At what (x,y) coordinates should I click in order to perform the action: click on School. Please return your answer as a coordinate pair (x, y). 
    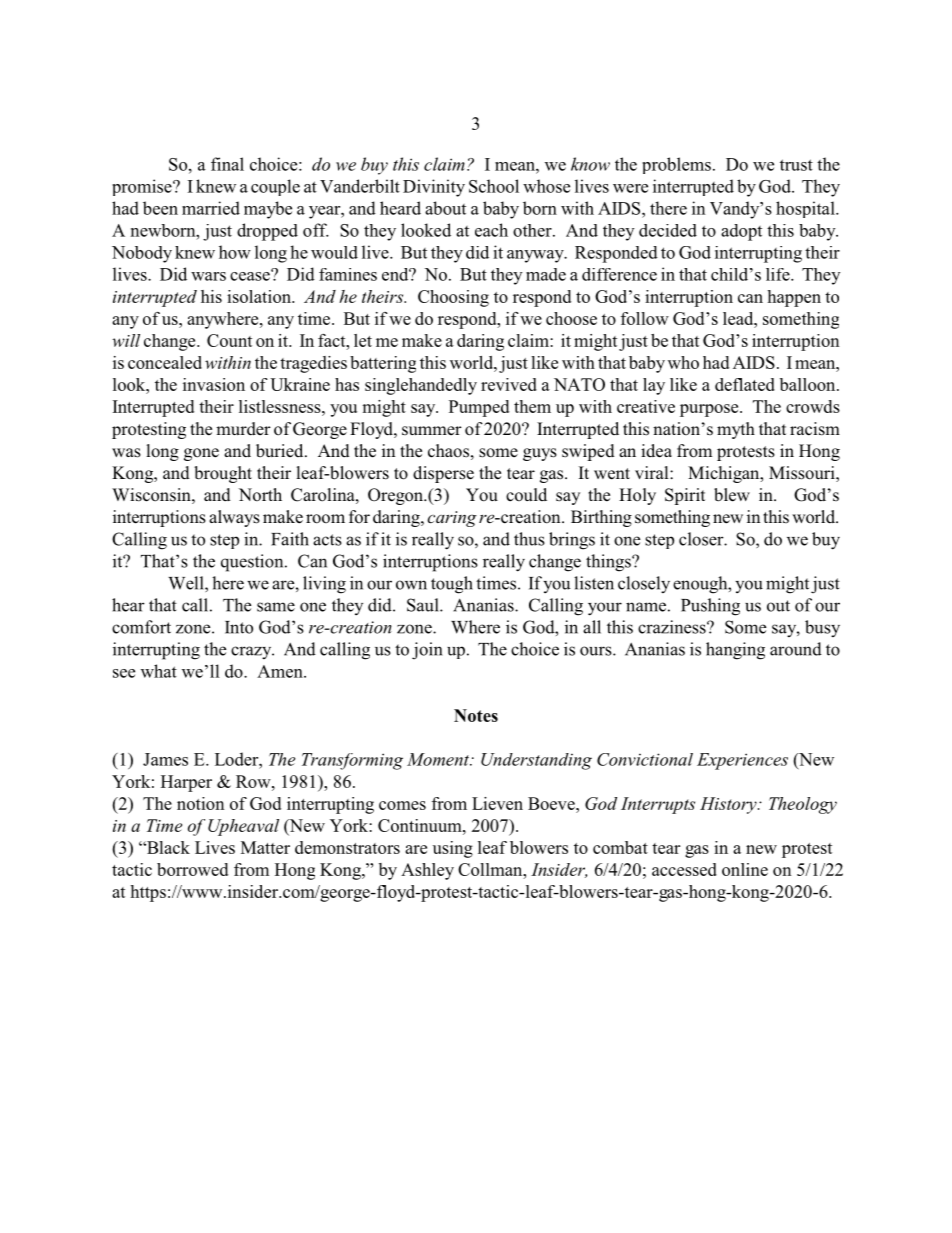
    Looking at the image, I should click on (494, 186).
